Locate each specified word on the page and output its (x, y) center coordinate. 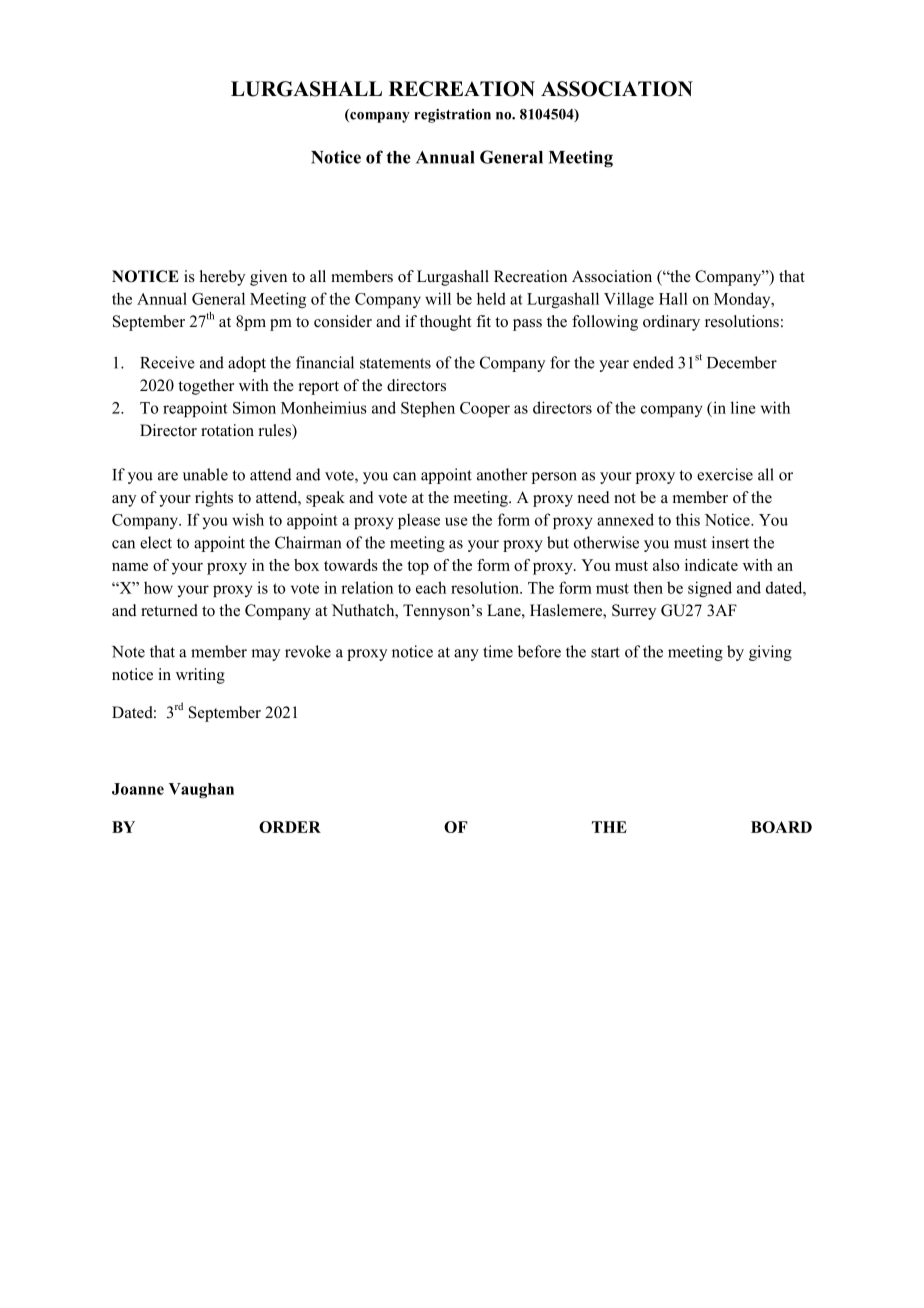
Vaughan (201, 790)
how (158, 587)
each (431, 587)
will (438, 298)
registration (452, 116)
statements (395, 363)
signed (710, 589)
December (742, 362)
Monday (743, 300)
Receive (167, 362)
